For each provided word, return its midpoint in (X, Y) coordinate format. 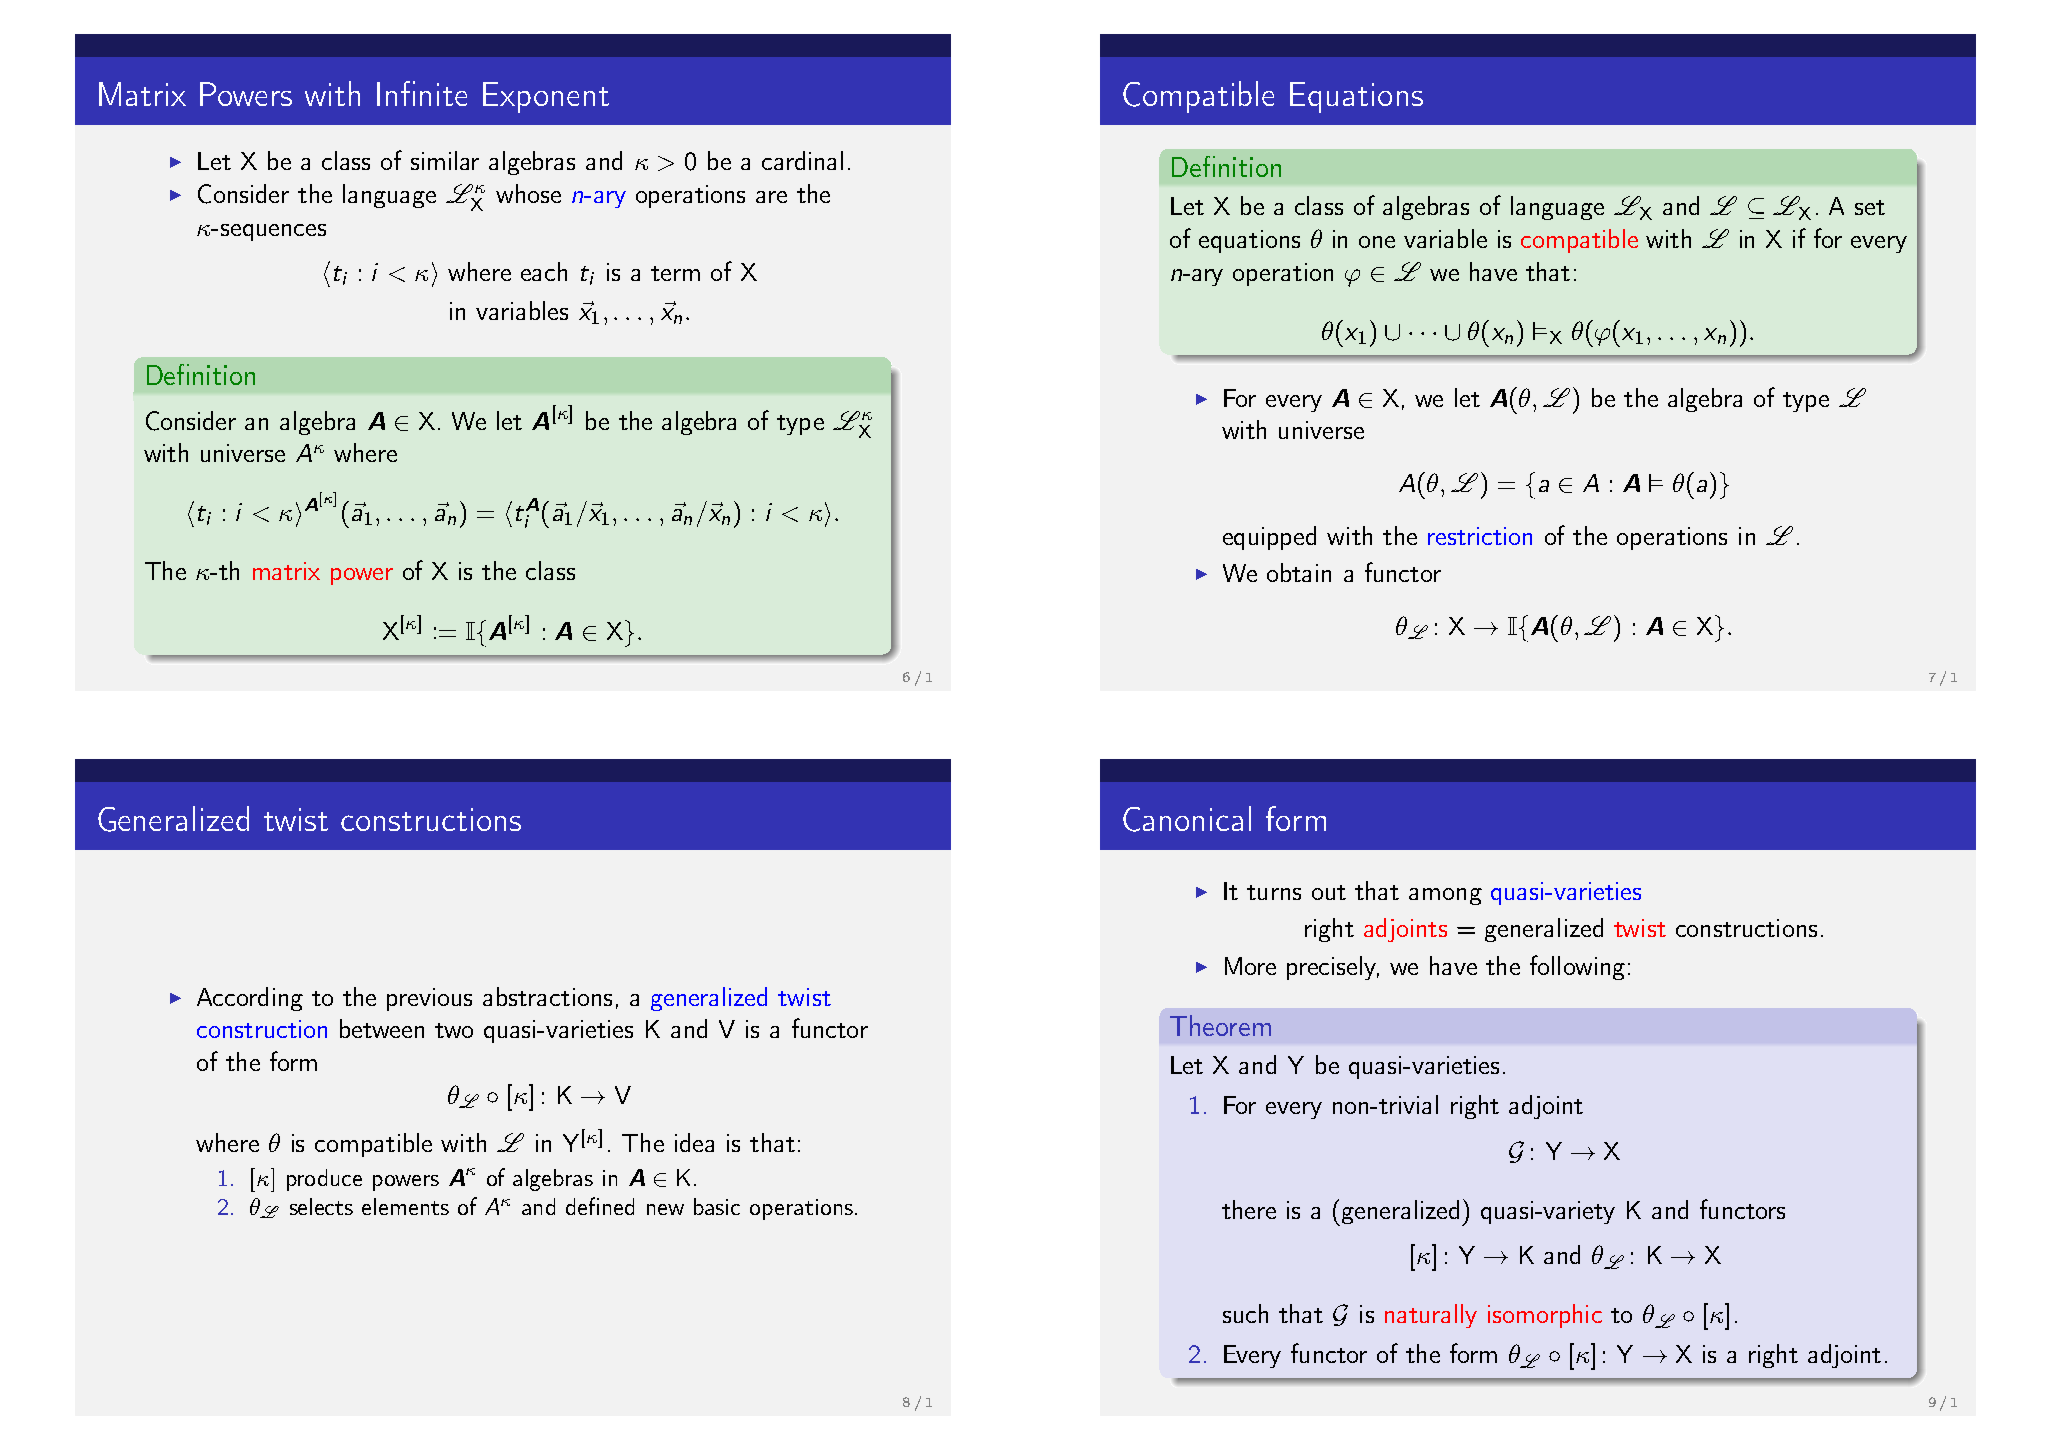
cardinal (802, 160)
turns (1274, 892)
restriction (1480, 536)
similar (445, 160)
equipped (1269, 538)
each (544, 271)
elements (405, 1206)
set (1870, 207)
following (1577, 967)
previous (429, 999)
